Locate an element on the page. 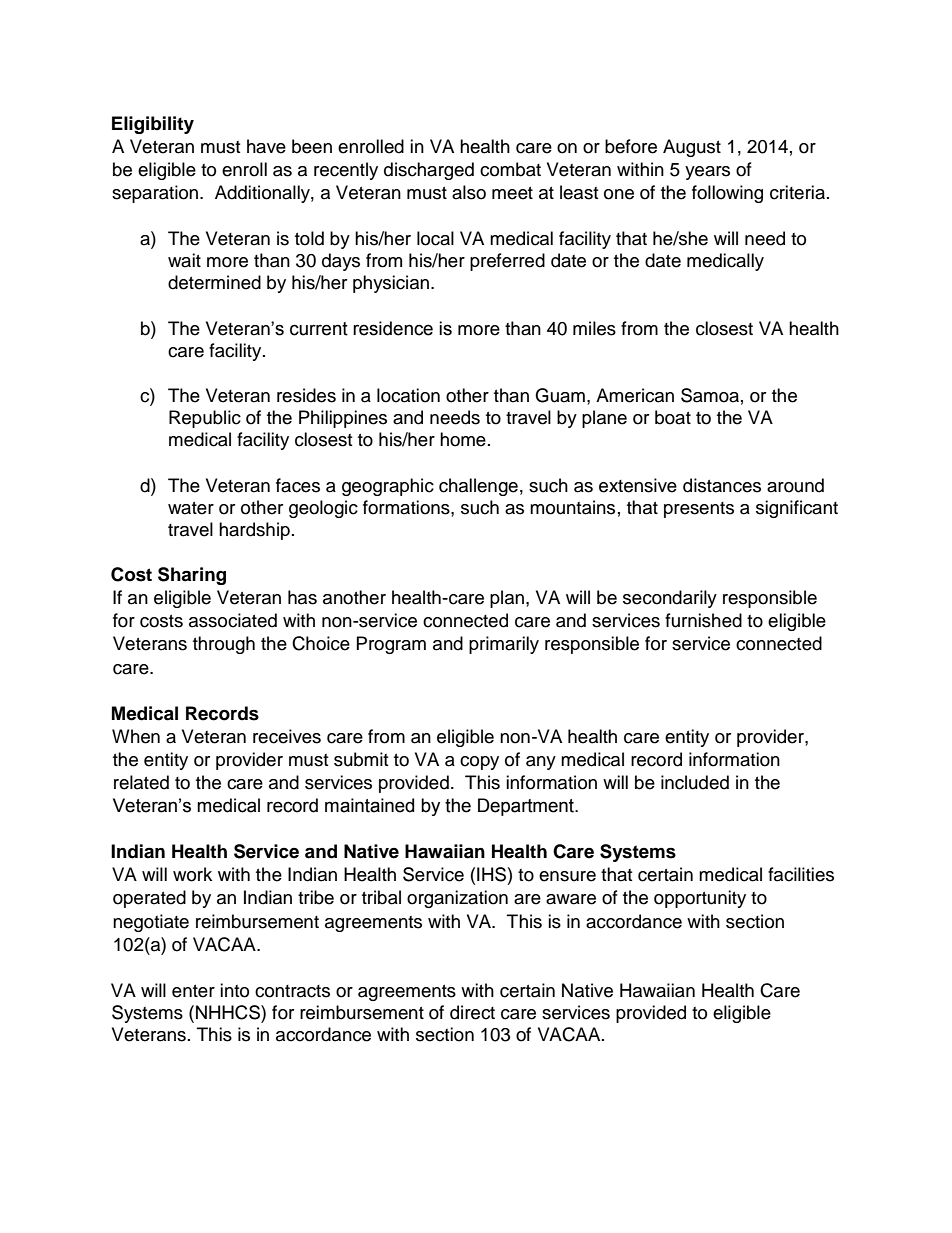  have is located at coordinates (266, 146).
